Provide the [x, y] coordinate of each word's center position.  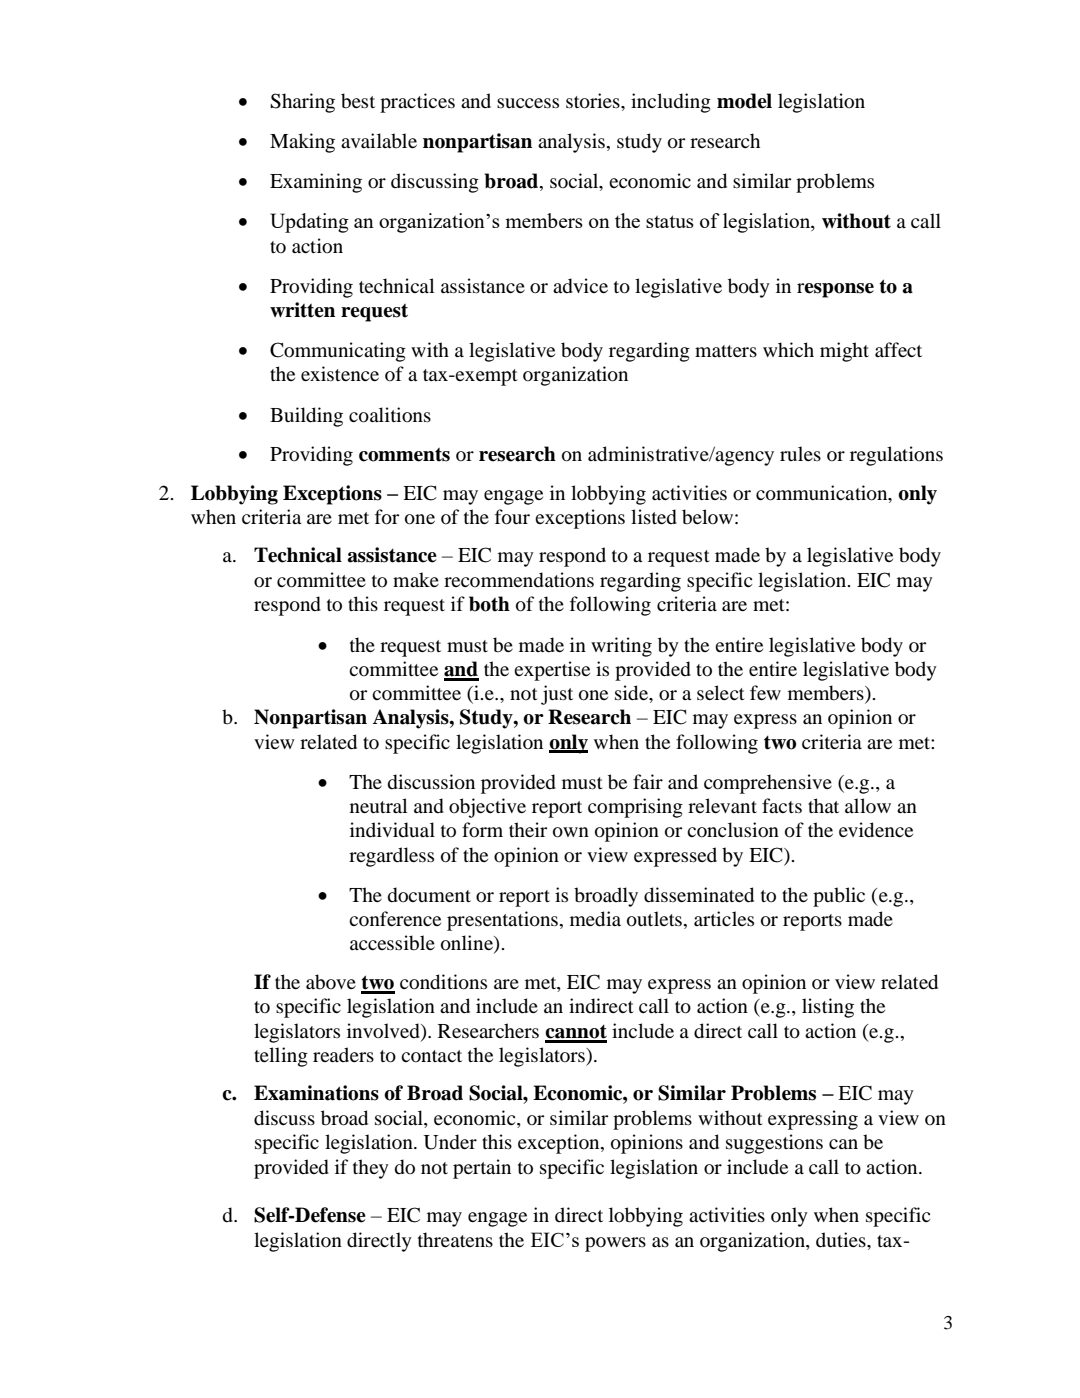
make [416, 579]
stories [594, 101]
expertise [552, 671]
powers [615, 1244]
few [765, 692]
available [379, 140]
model [744, 101]
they [371, 1169]
